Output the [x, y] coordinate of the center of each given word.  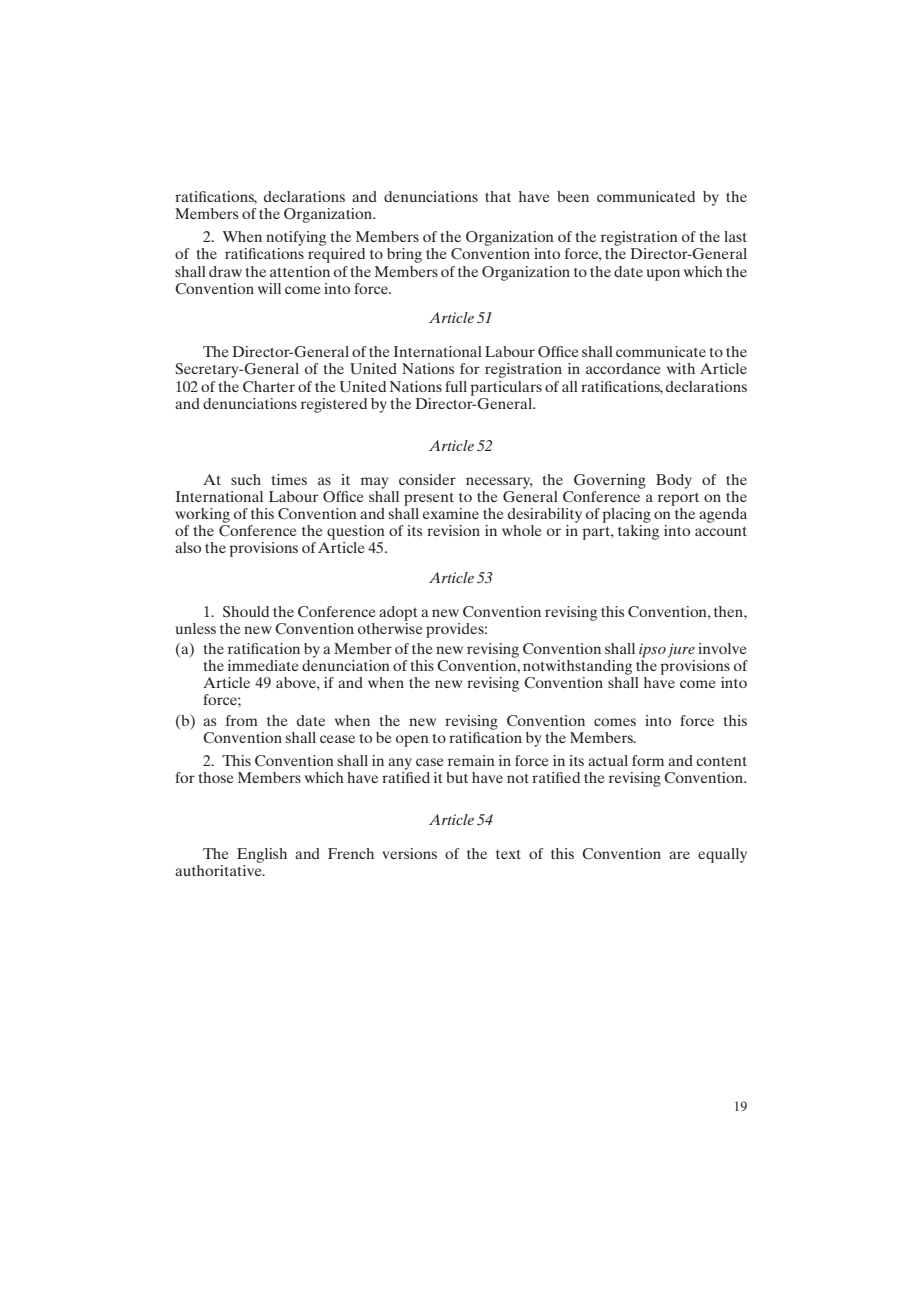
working [202, 515]
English [262, 855]
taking [638, 531]
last [735, 236]
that [498, 196]
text [508, 854]
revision [453, 530]
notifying [296, 238]
